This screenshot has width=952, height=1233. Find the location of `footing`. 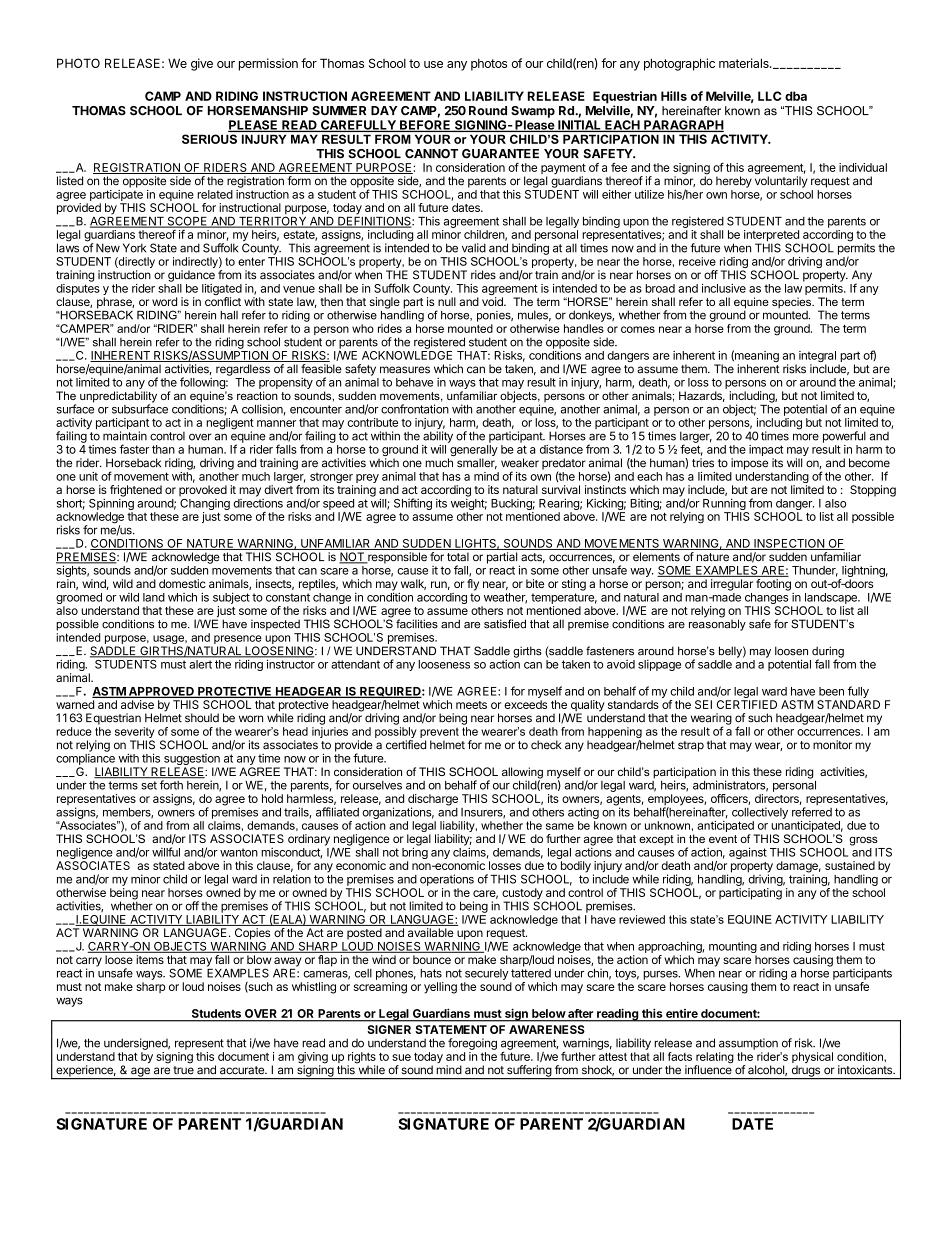

footing is located at coordinates (773, 585).
